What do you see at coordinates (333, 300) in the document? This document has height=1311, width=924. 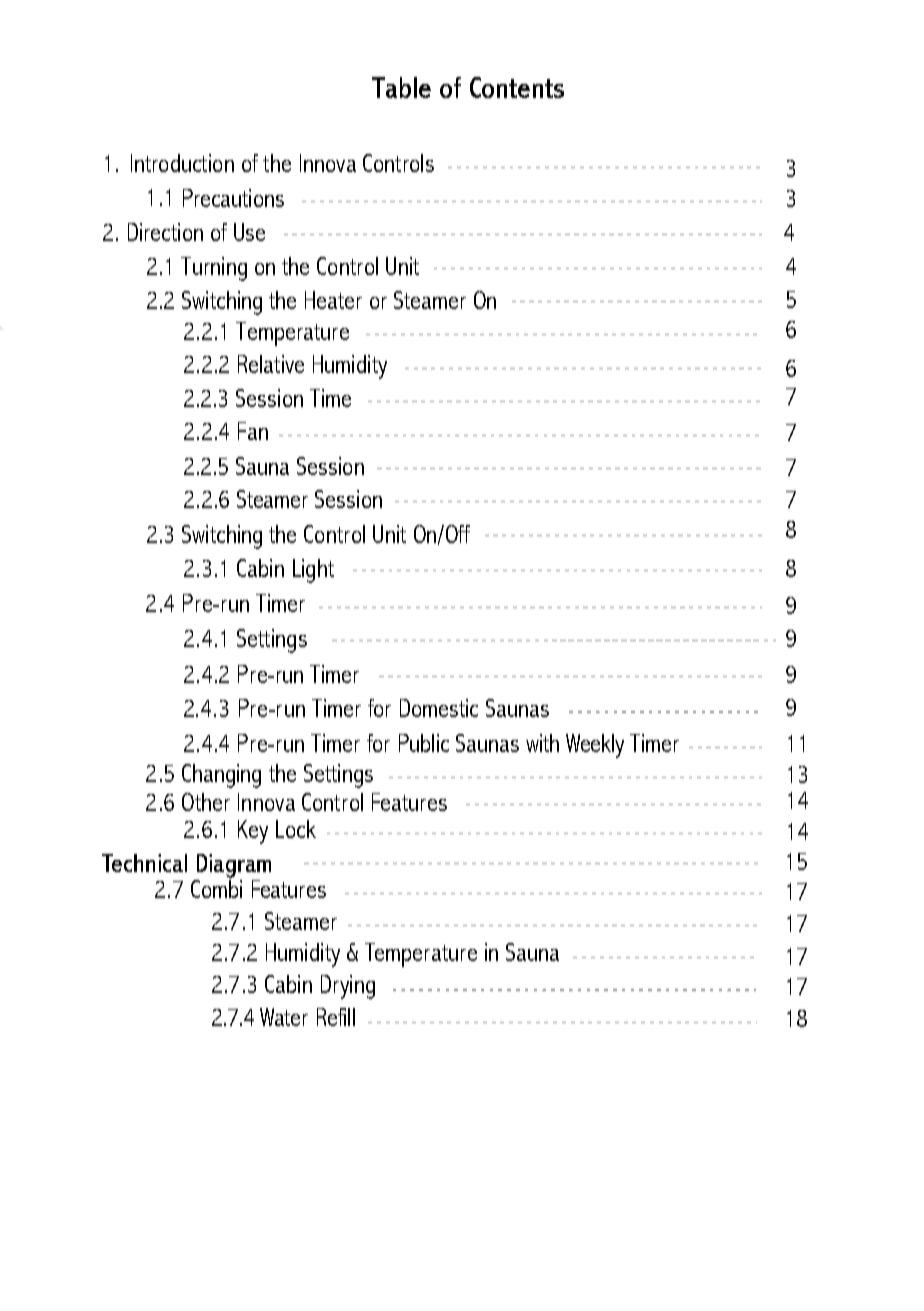 I see `Heater` at bounding box center [333, 300].
